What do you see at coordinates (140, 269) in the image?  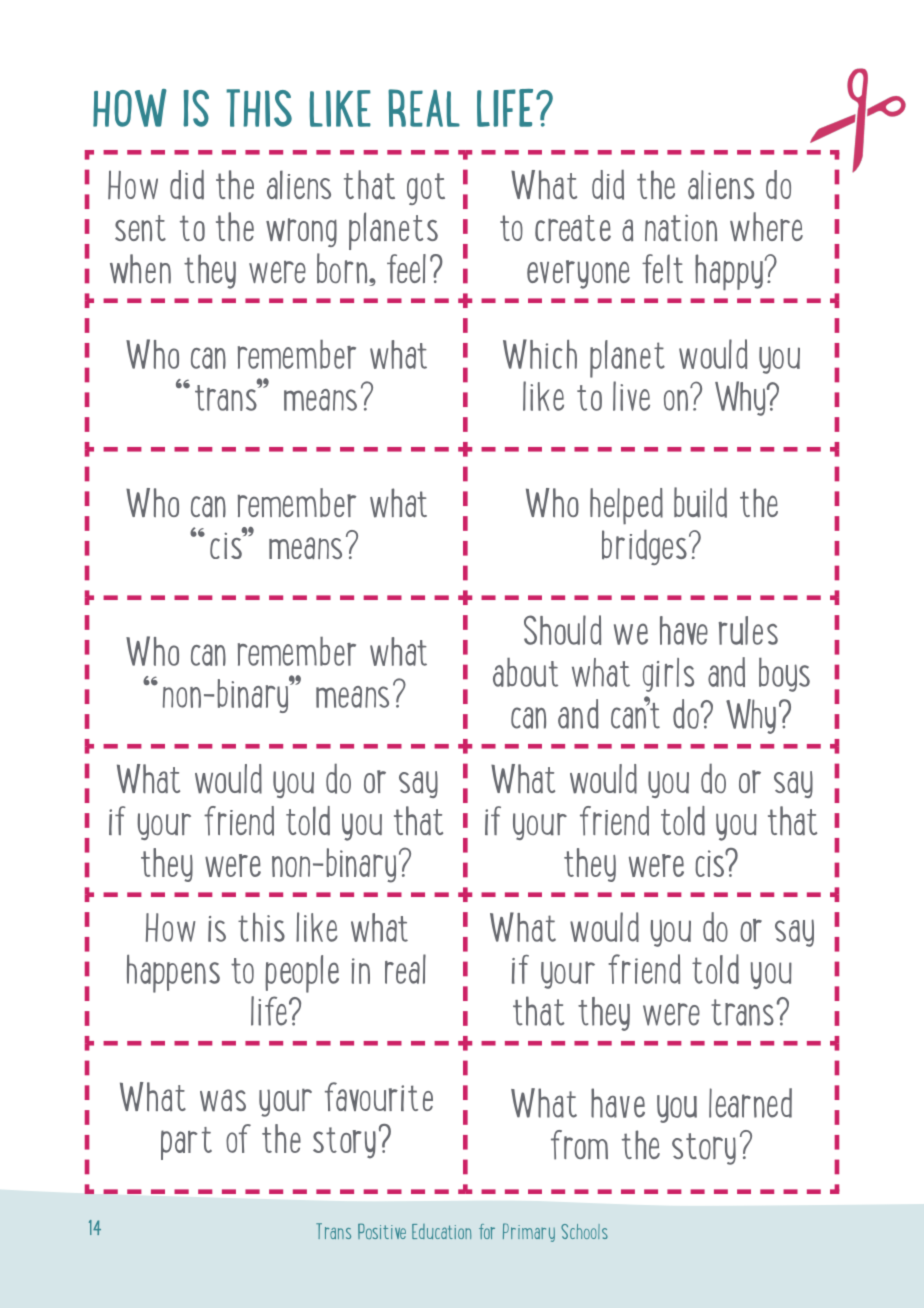 I see `when` at bounding box center [140, 269].
